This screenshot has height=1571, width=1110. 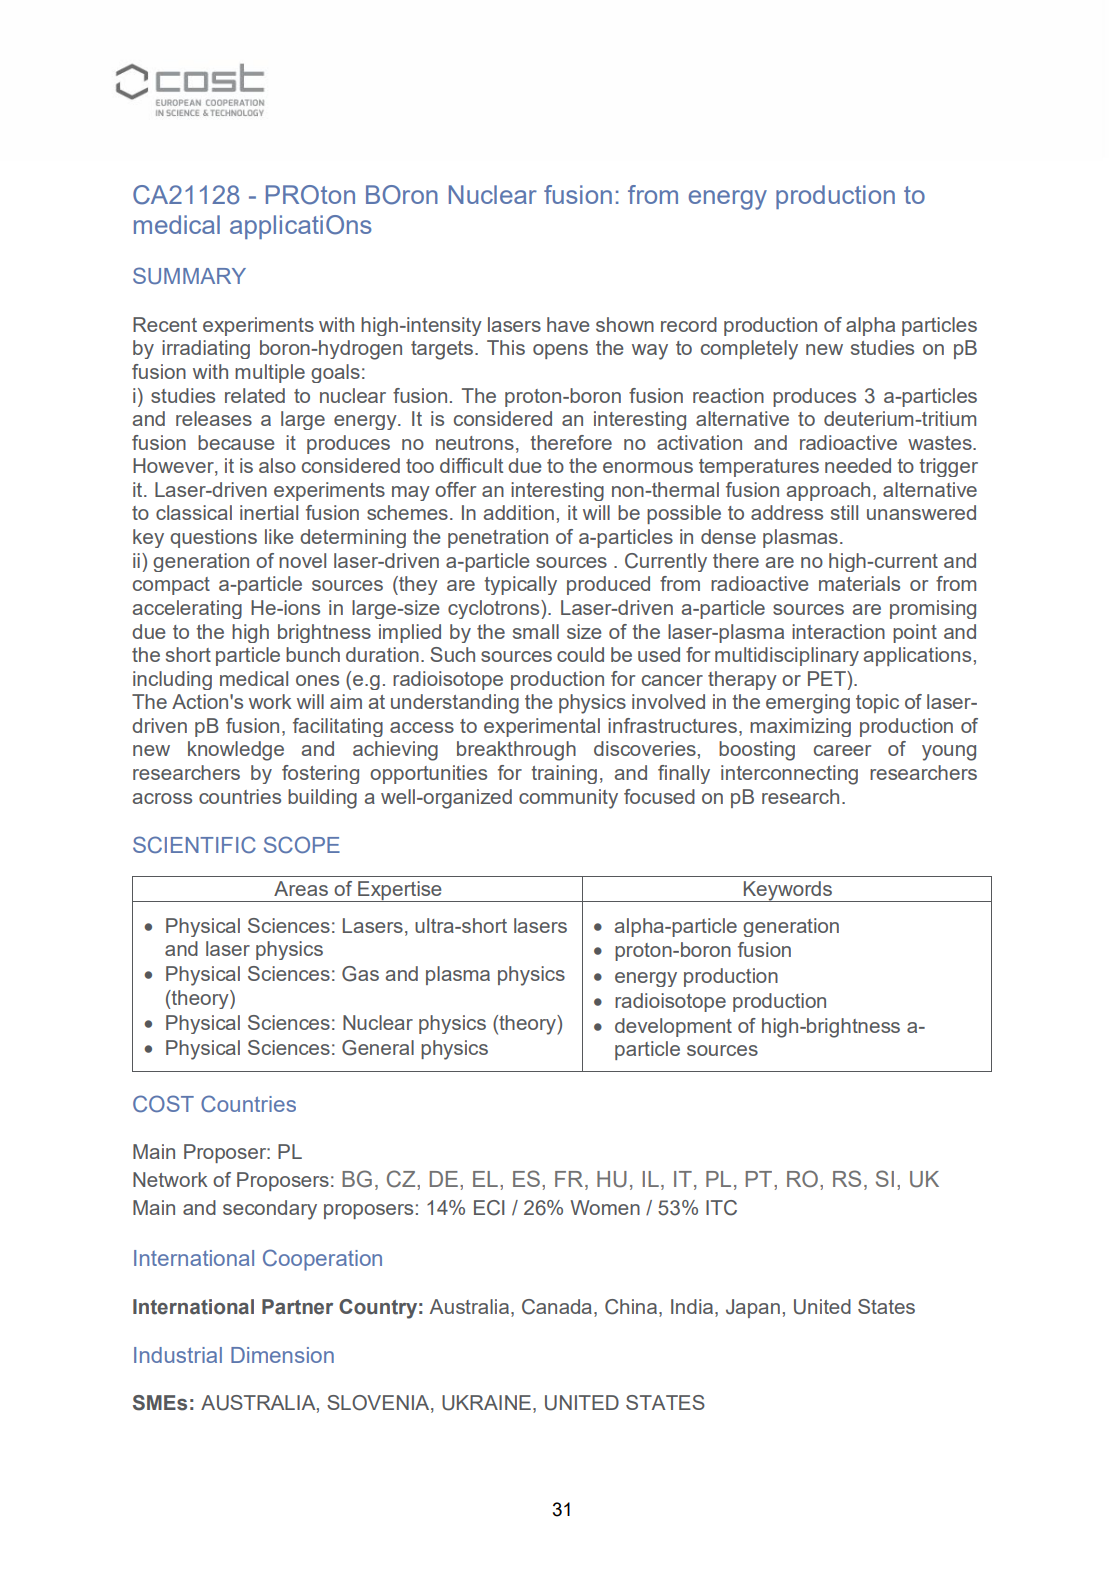 I want to click on SCOPE, so click(x=302, y=844).
